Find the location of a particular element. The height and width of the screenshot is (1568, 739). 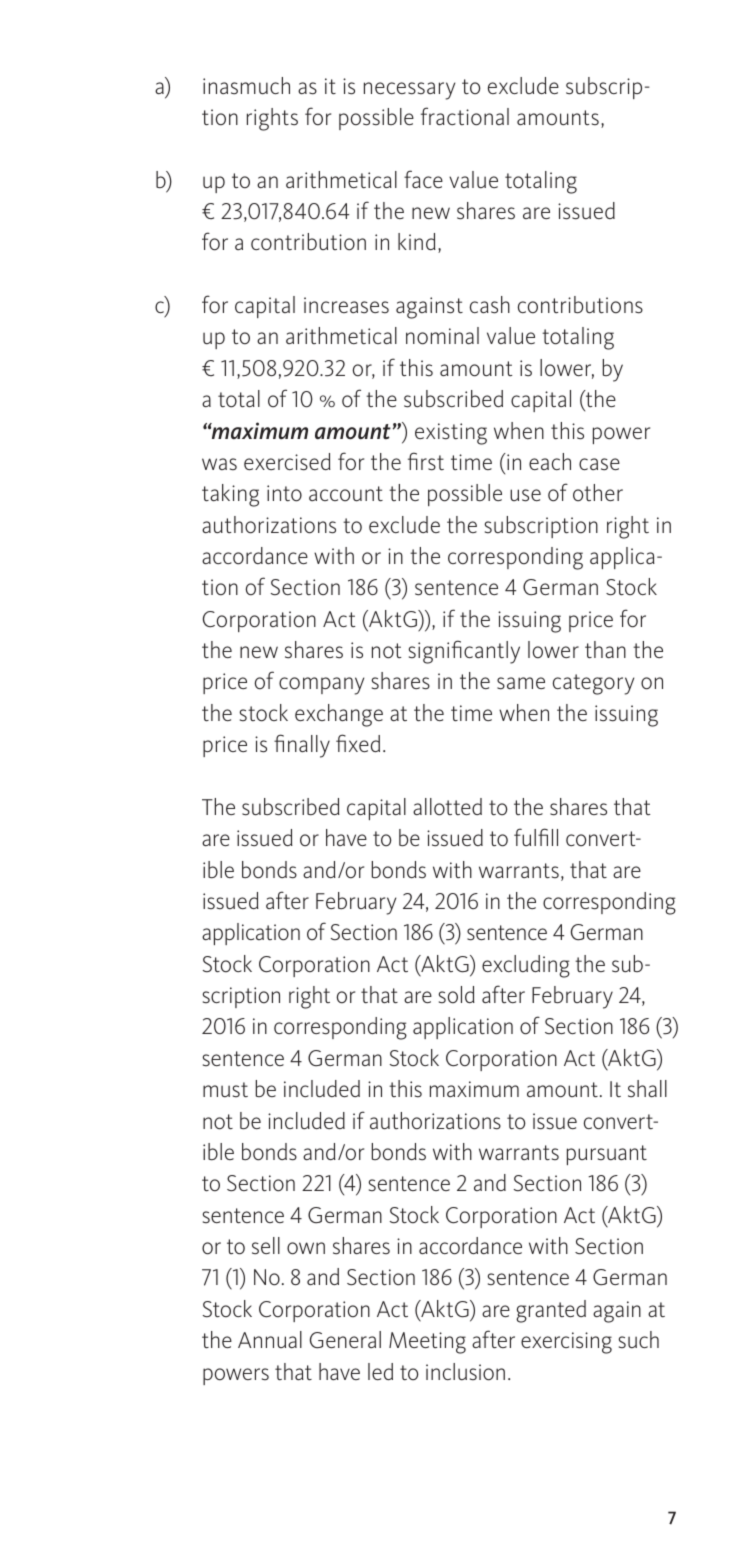

necessary is located at coordinates (409, 91).
